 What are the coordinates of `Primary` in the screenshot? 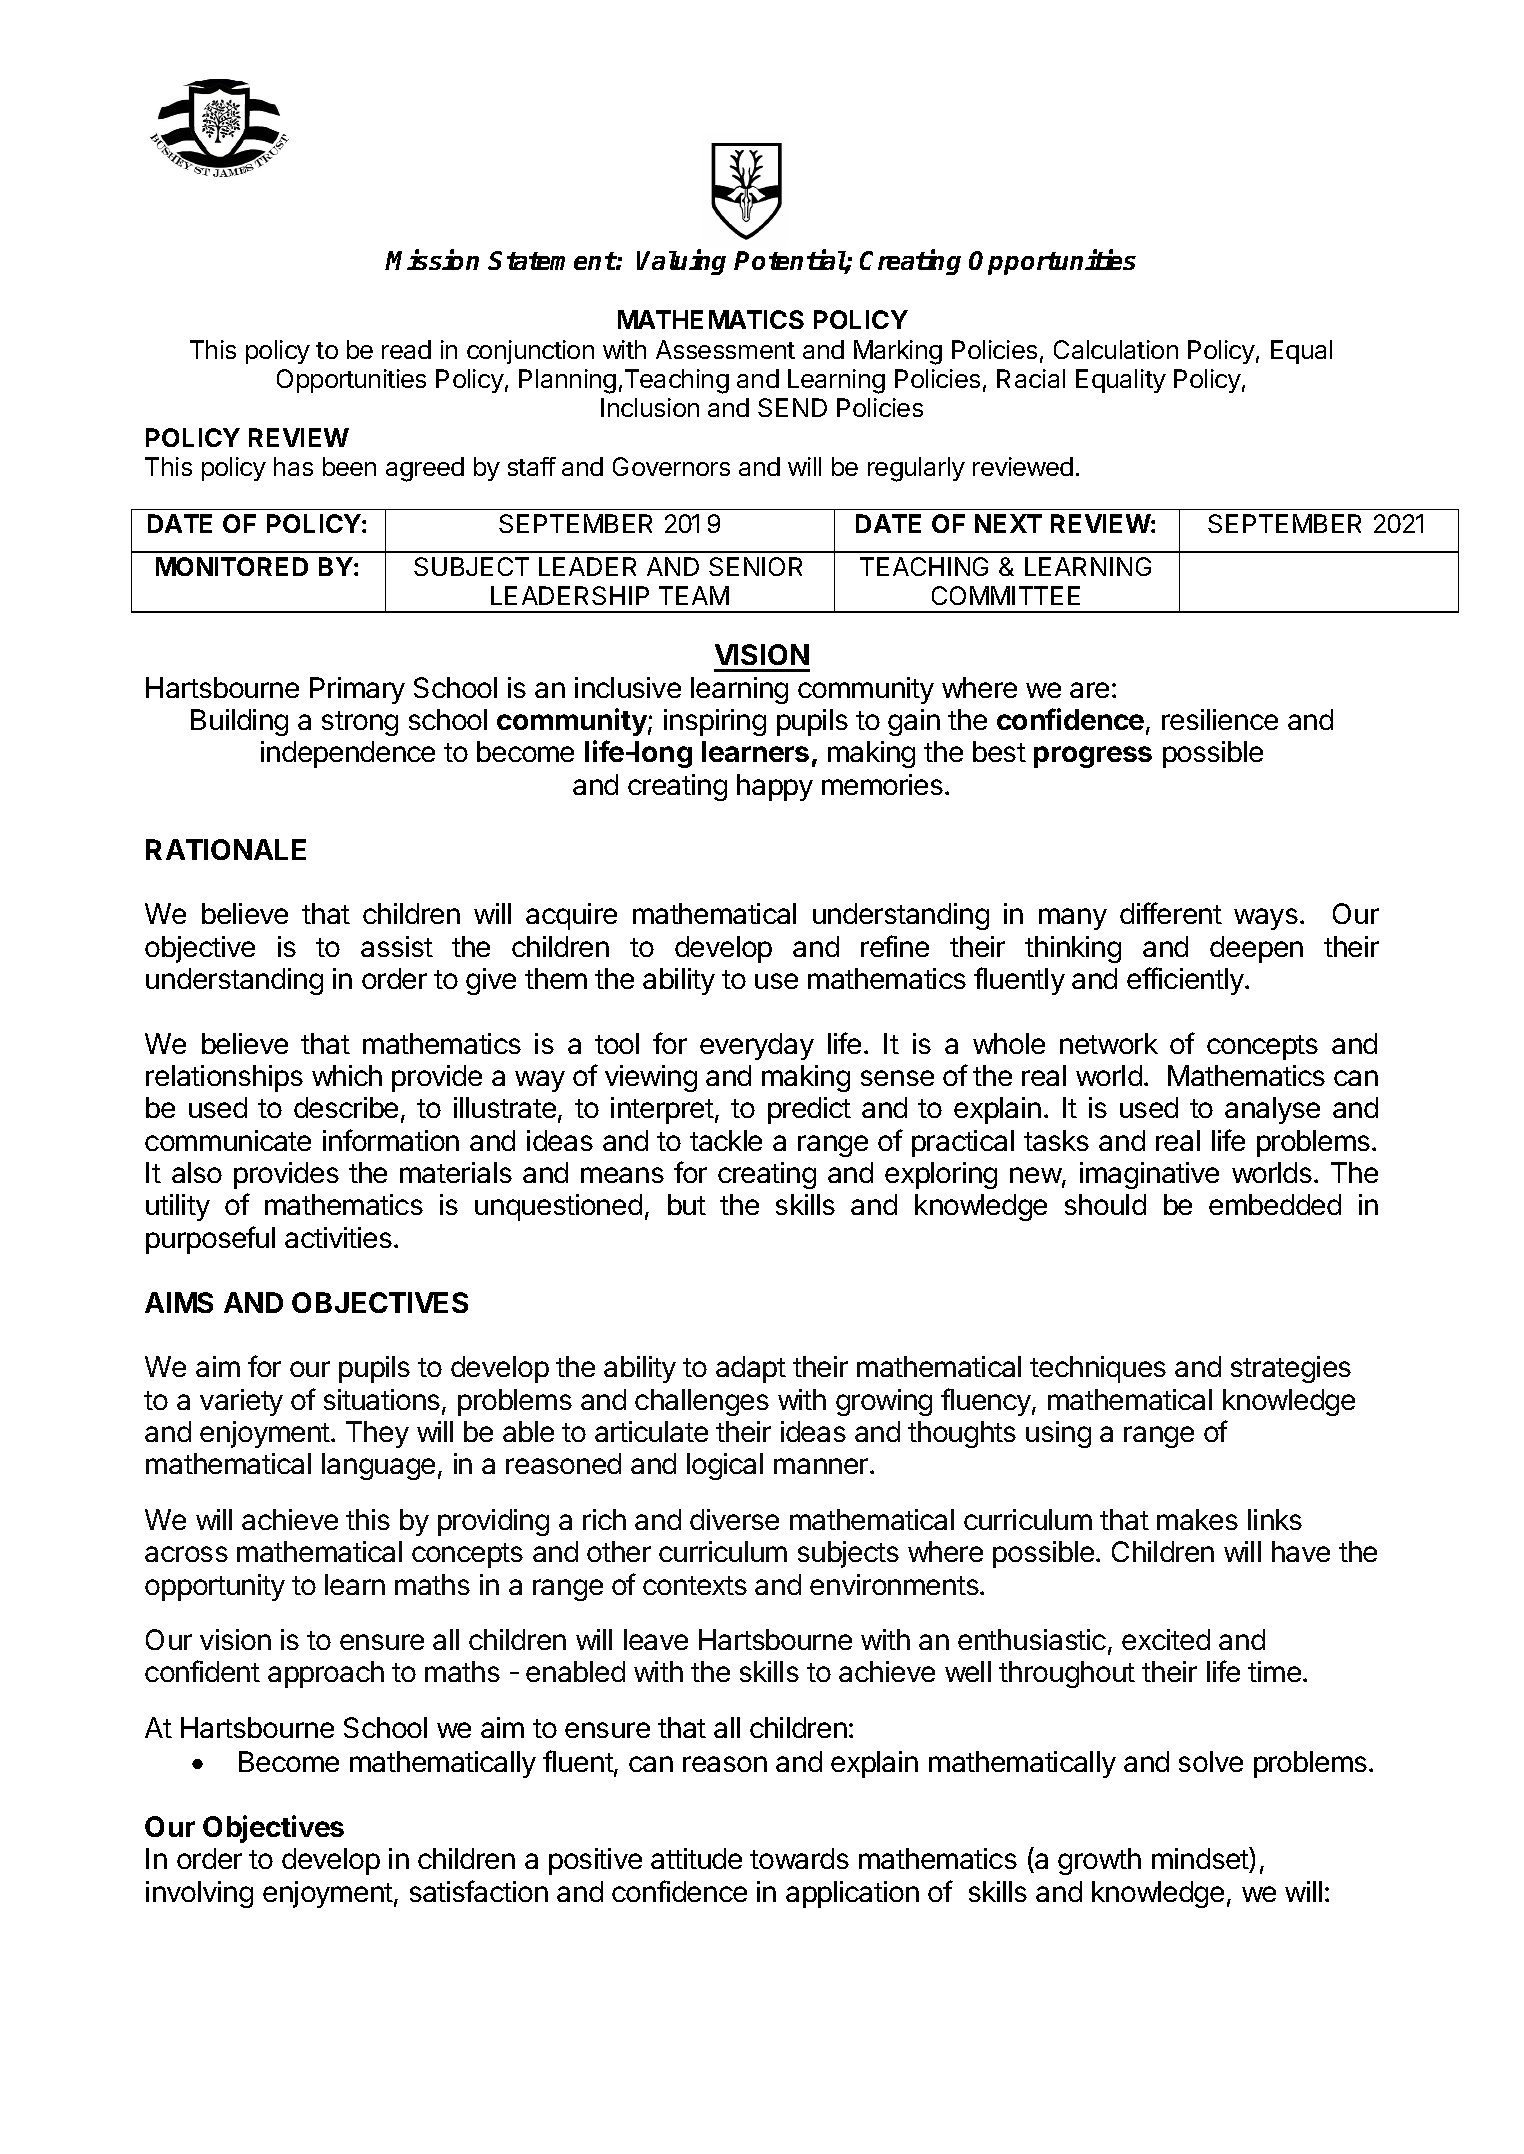 It's located at (357, 690).
